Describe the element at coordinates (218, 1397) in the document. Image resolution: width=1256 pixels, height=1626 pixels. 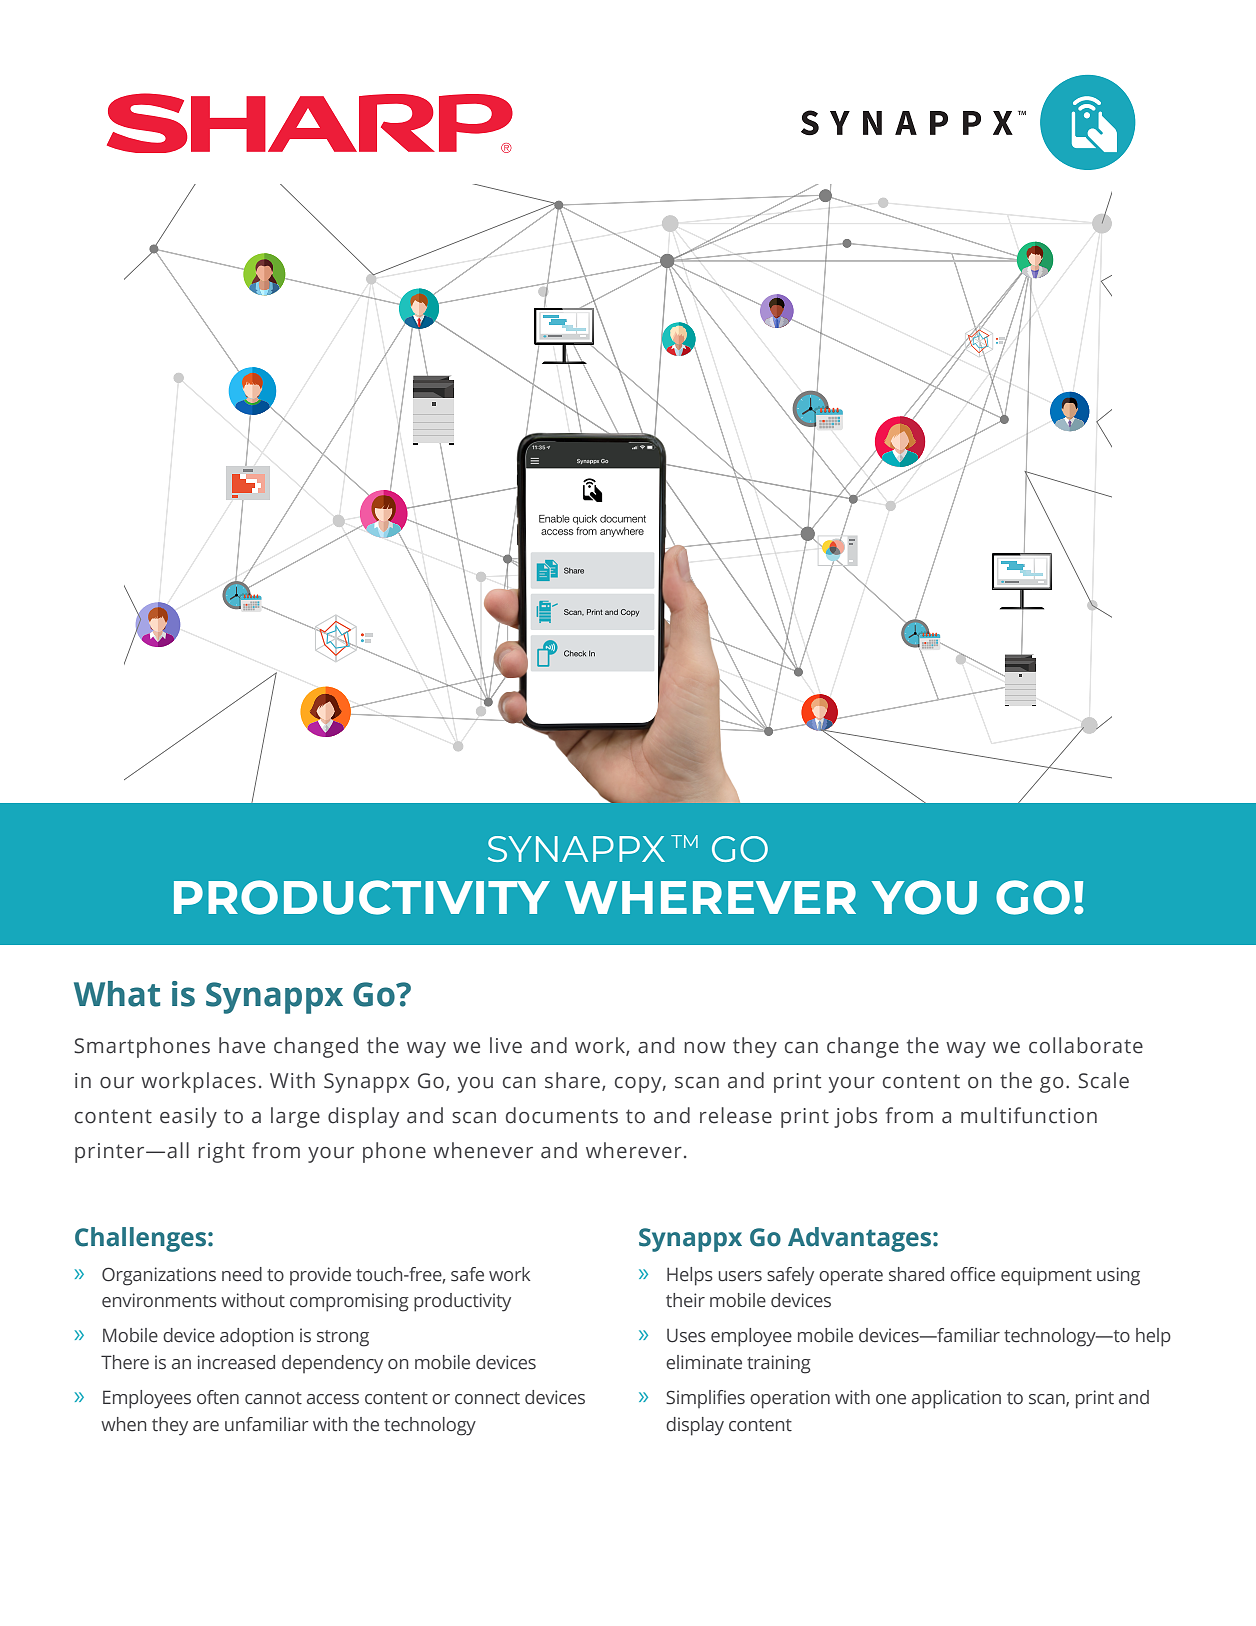
I see `often` at that location.
